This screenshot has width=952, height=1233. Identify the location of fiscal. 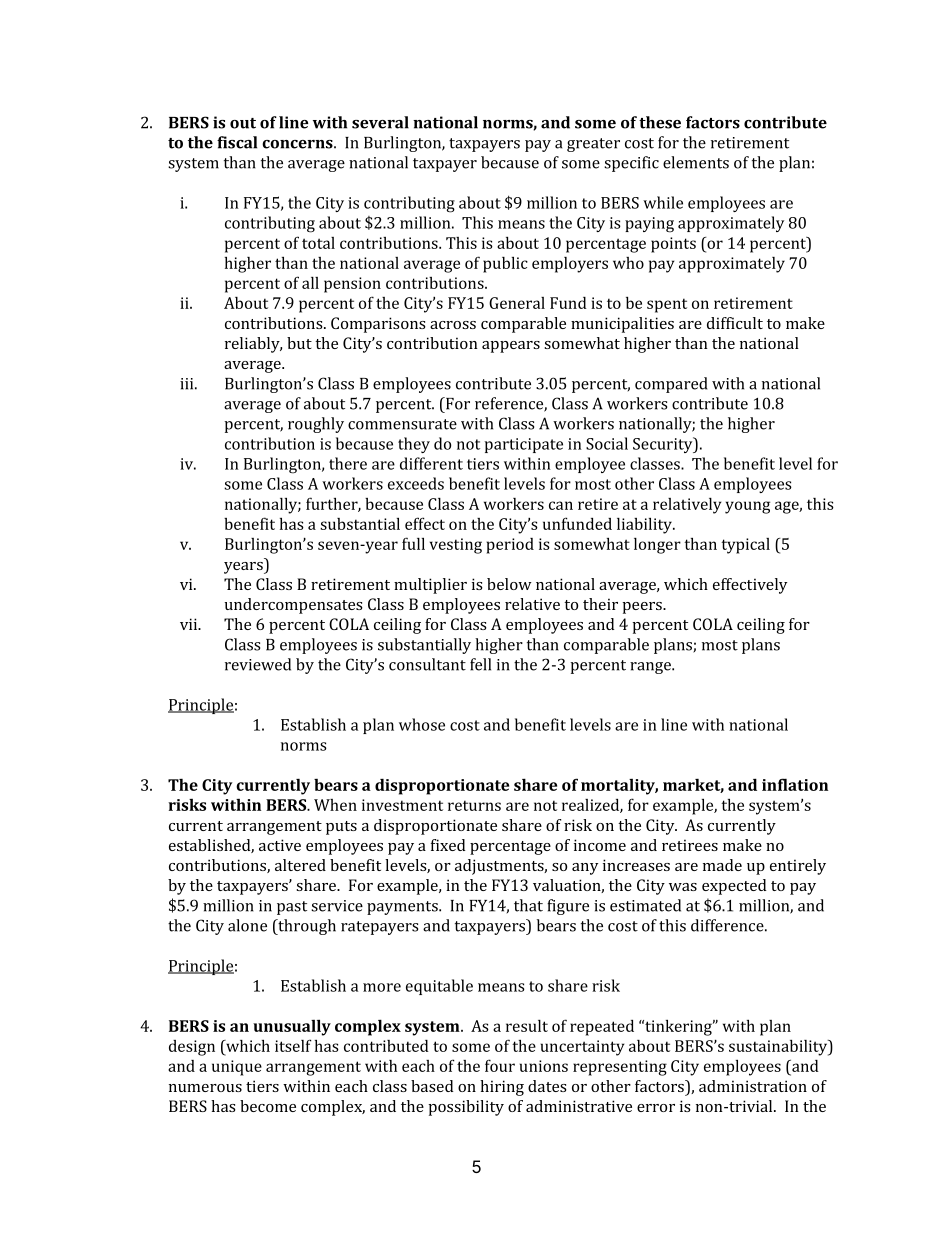
(237, 142).
